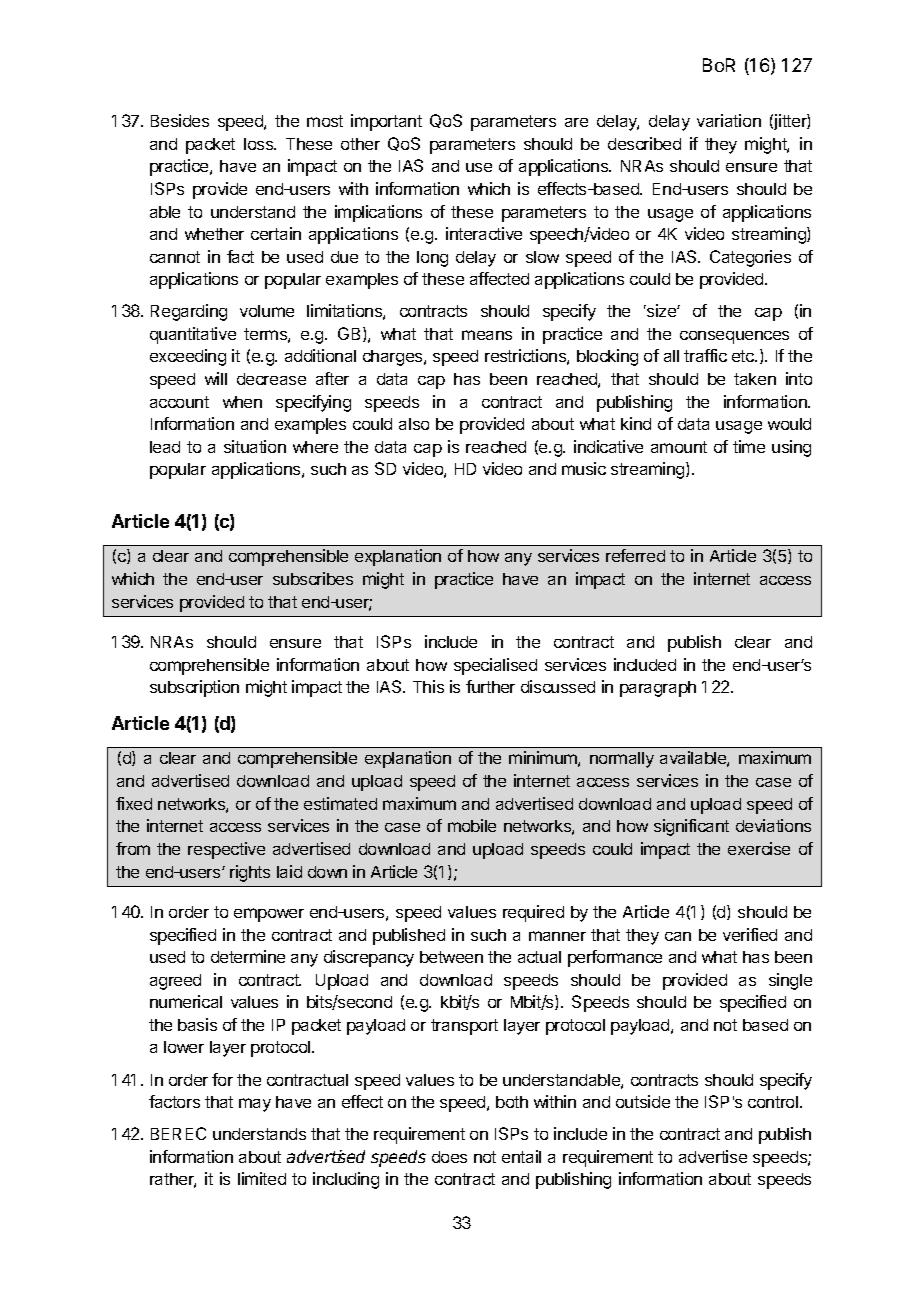  Describe the element at coordinates (386, 122) in the page. I see `important` at that location.
